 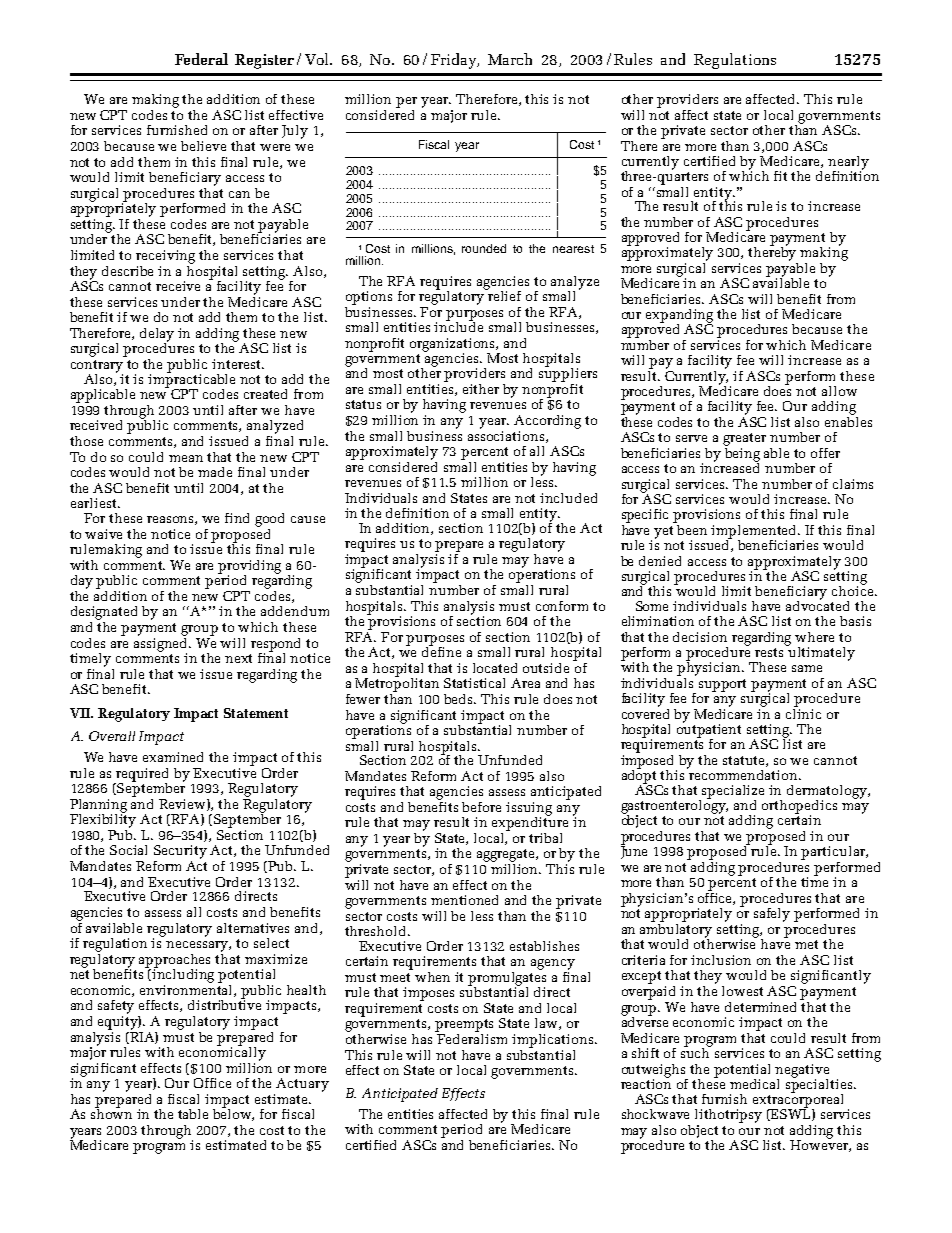 What do you see at coordinates (454, 61) in the screenshot?
I see `Friday` at bounding box center [454, 61].
